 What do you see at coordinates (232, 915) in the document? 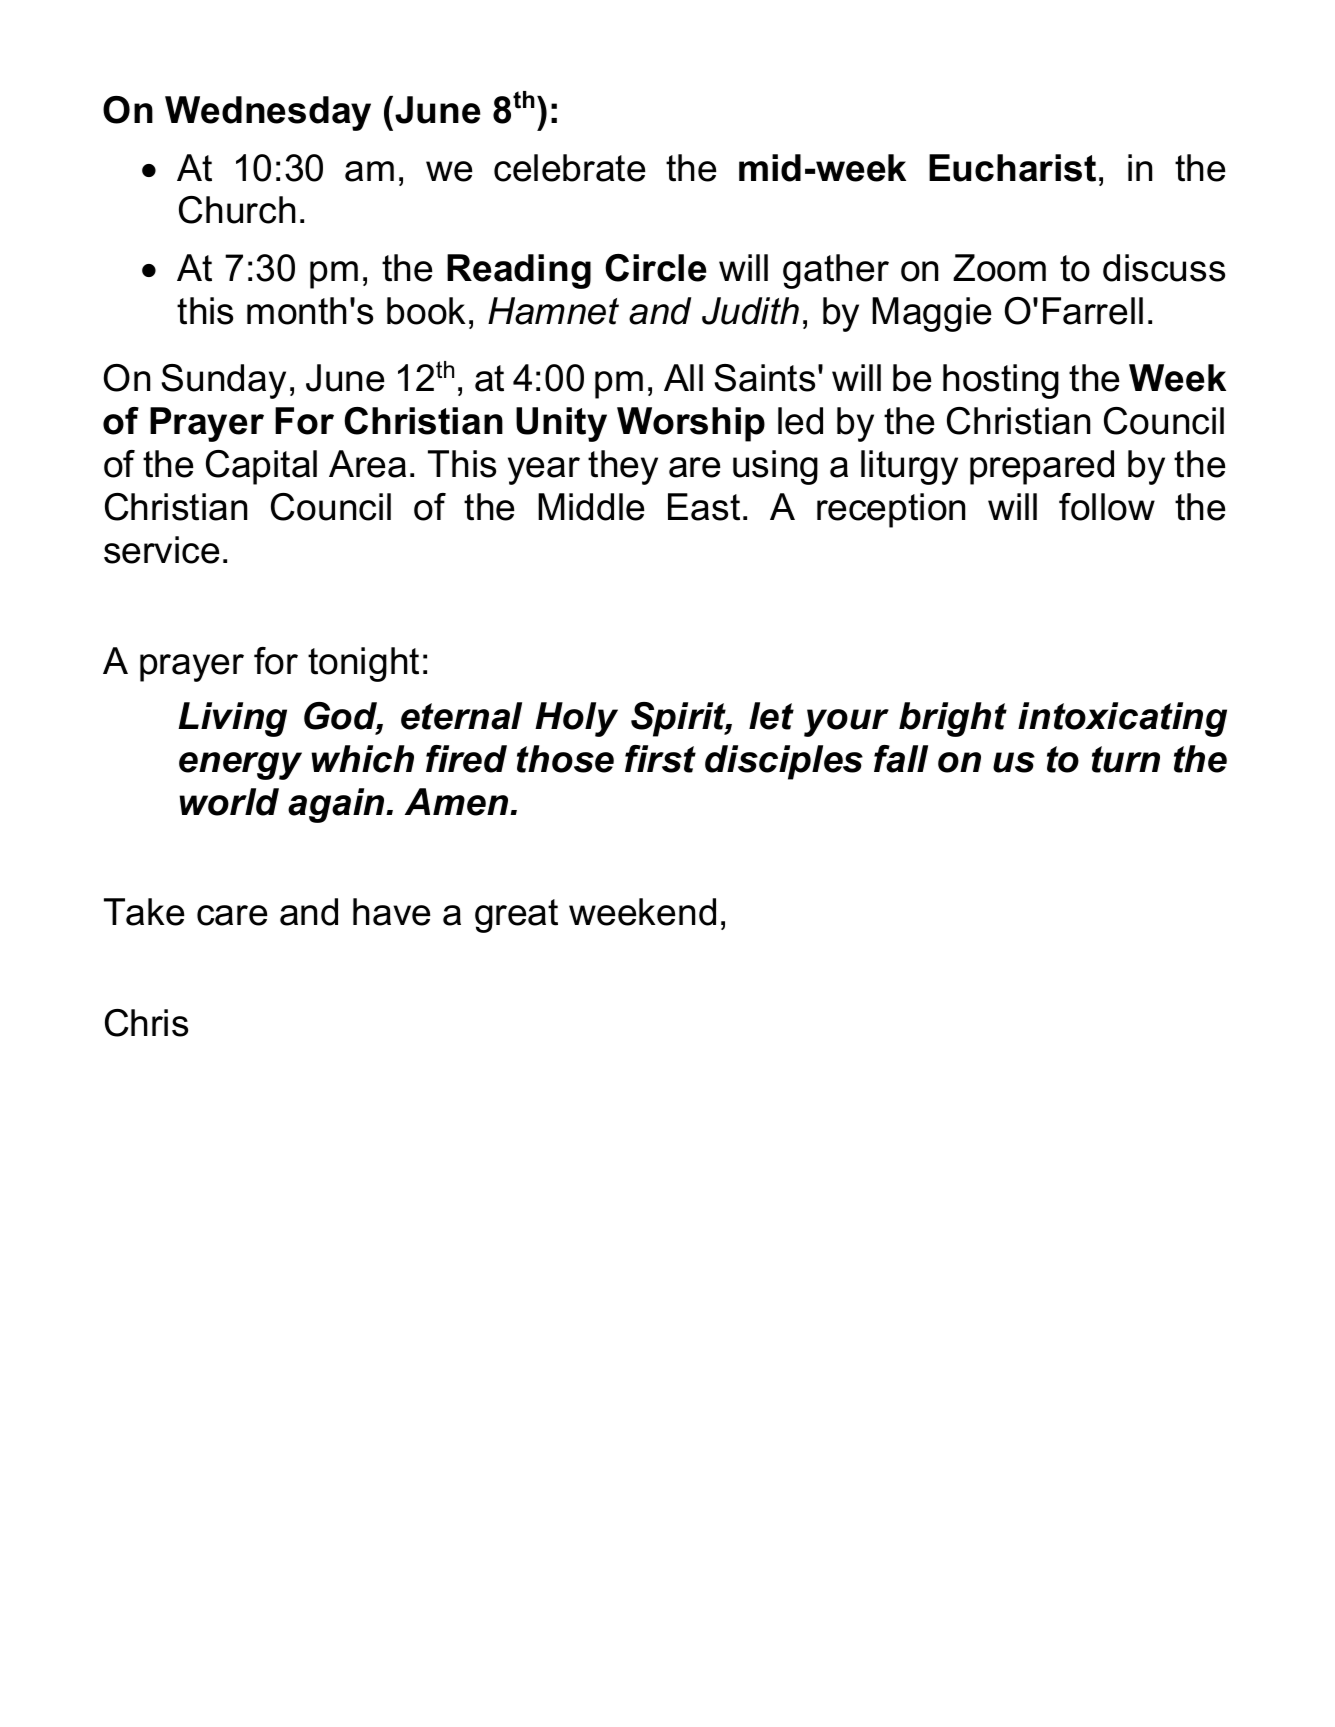
I see `care` at bounding box center [232, 915].
